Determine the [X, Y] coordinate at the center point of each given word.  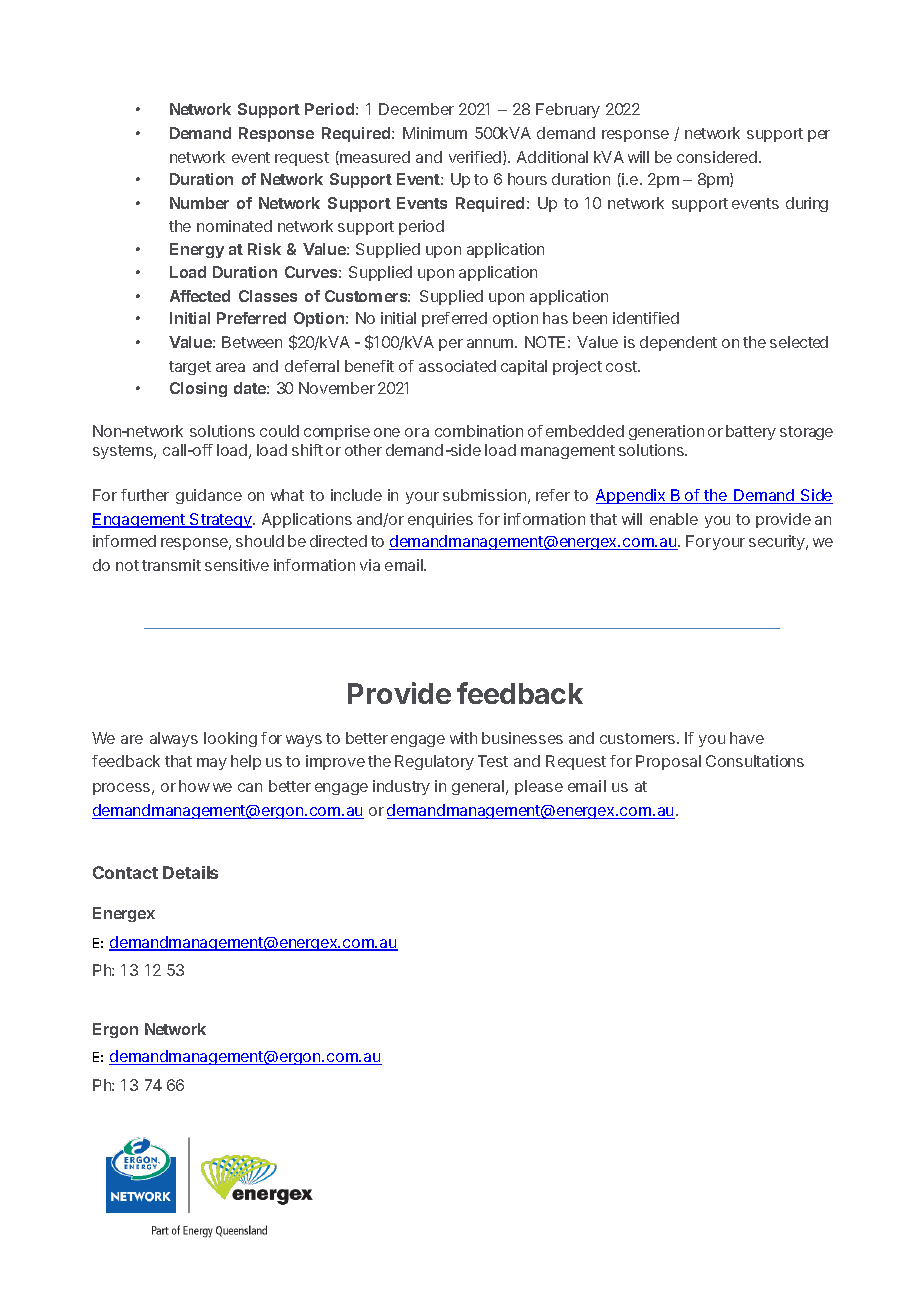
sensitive [237, 565]
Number [199, 203]
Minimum [435, 133]
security [778, 542]
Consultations [755, 761]
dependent [678, 343]
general [478, 787]
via [370, 565]
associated [457, 366]
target [190, 368]
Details [190, 872]
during [807, 204]
